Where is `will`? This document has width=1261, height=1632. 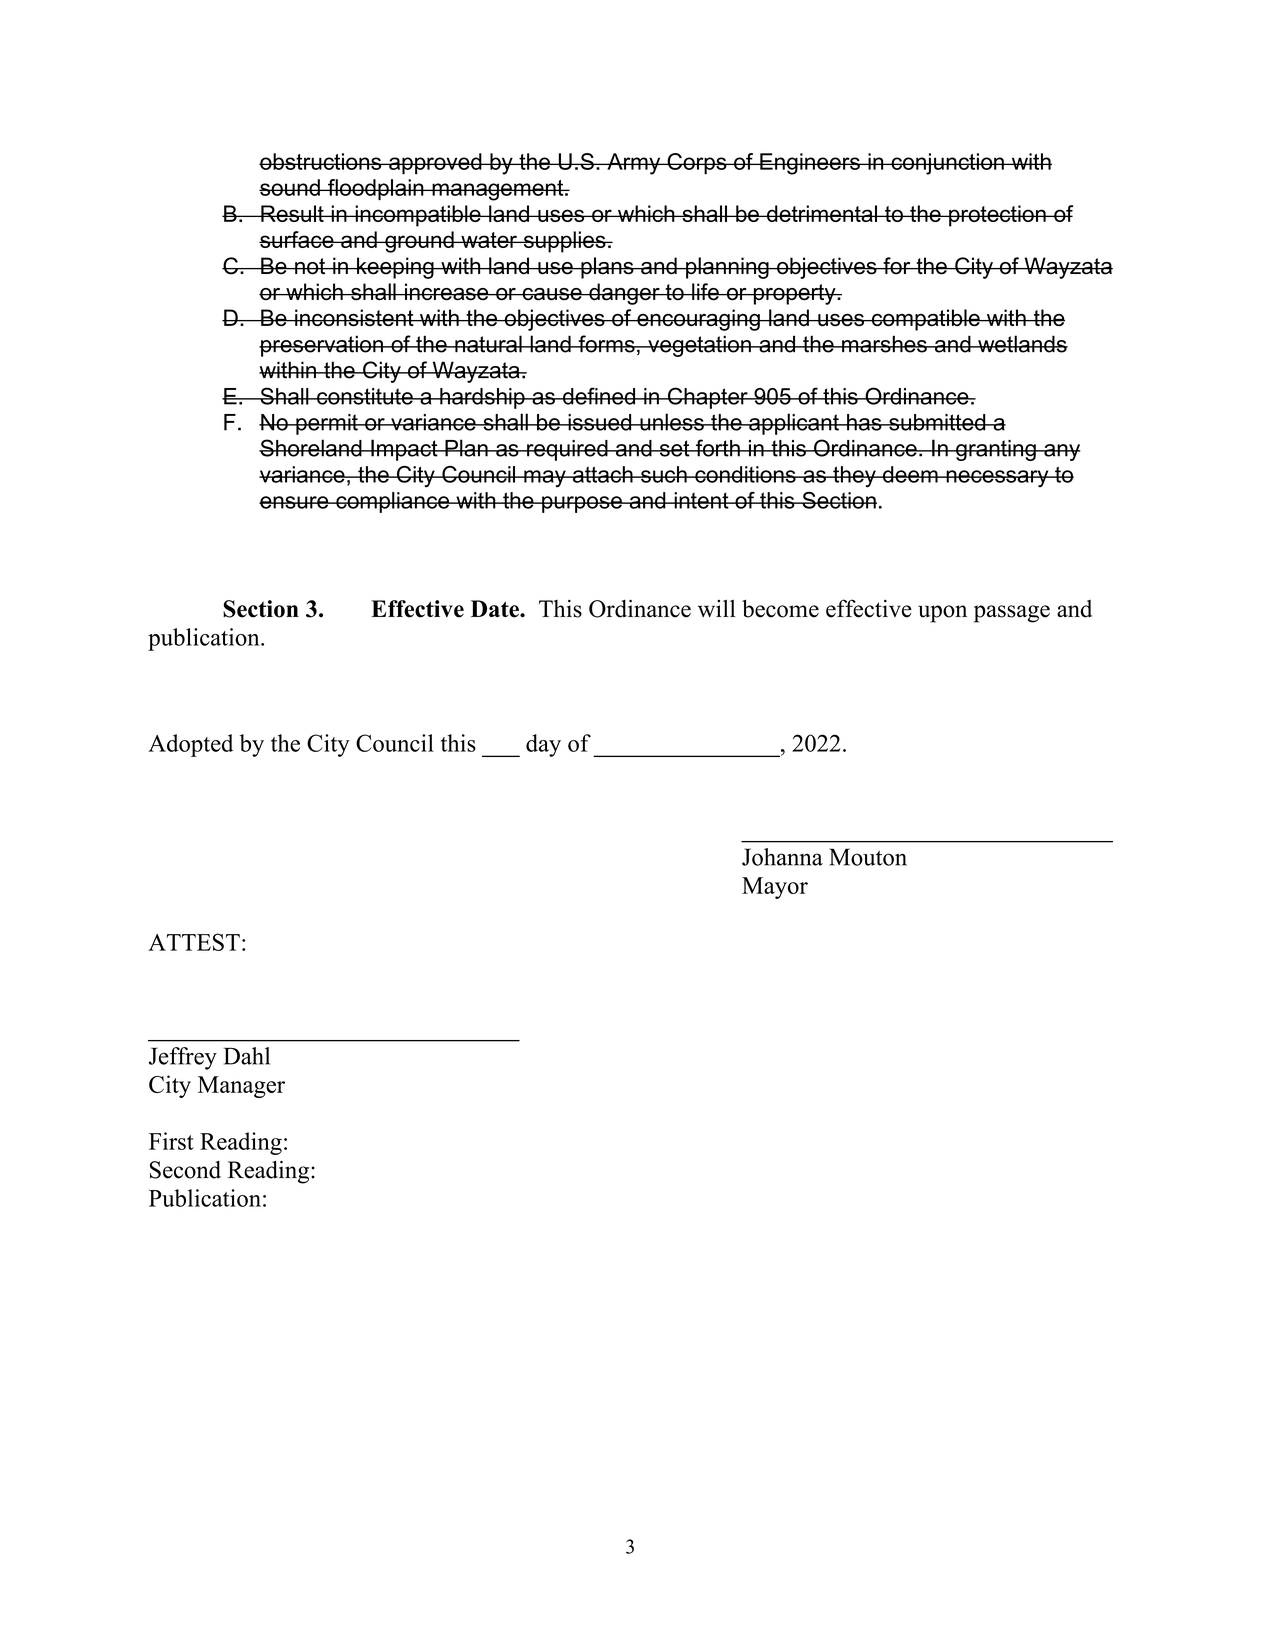 will is located at coordinates (717, 608).
